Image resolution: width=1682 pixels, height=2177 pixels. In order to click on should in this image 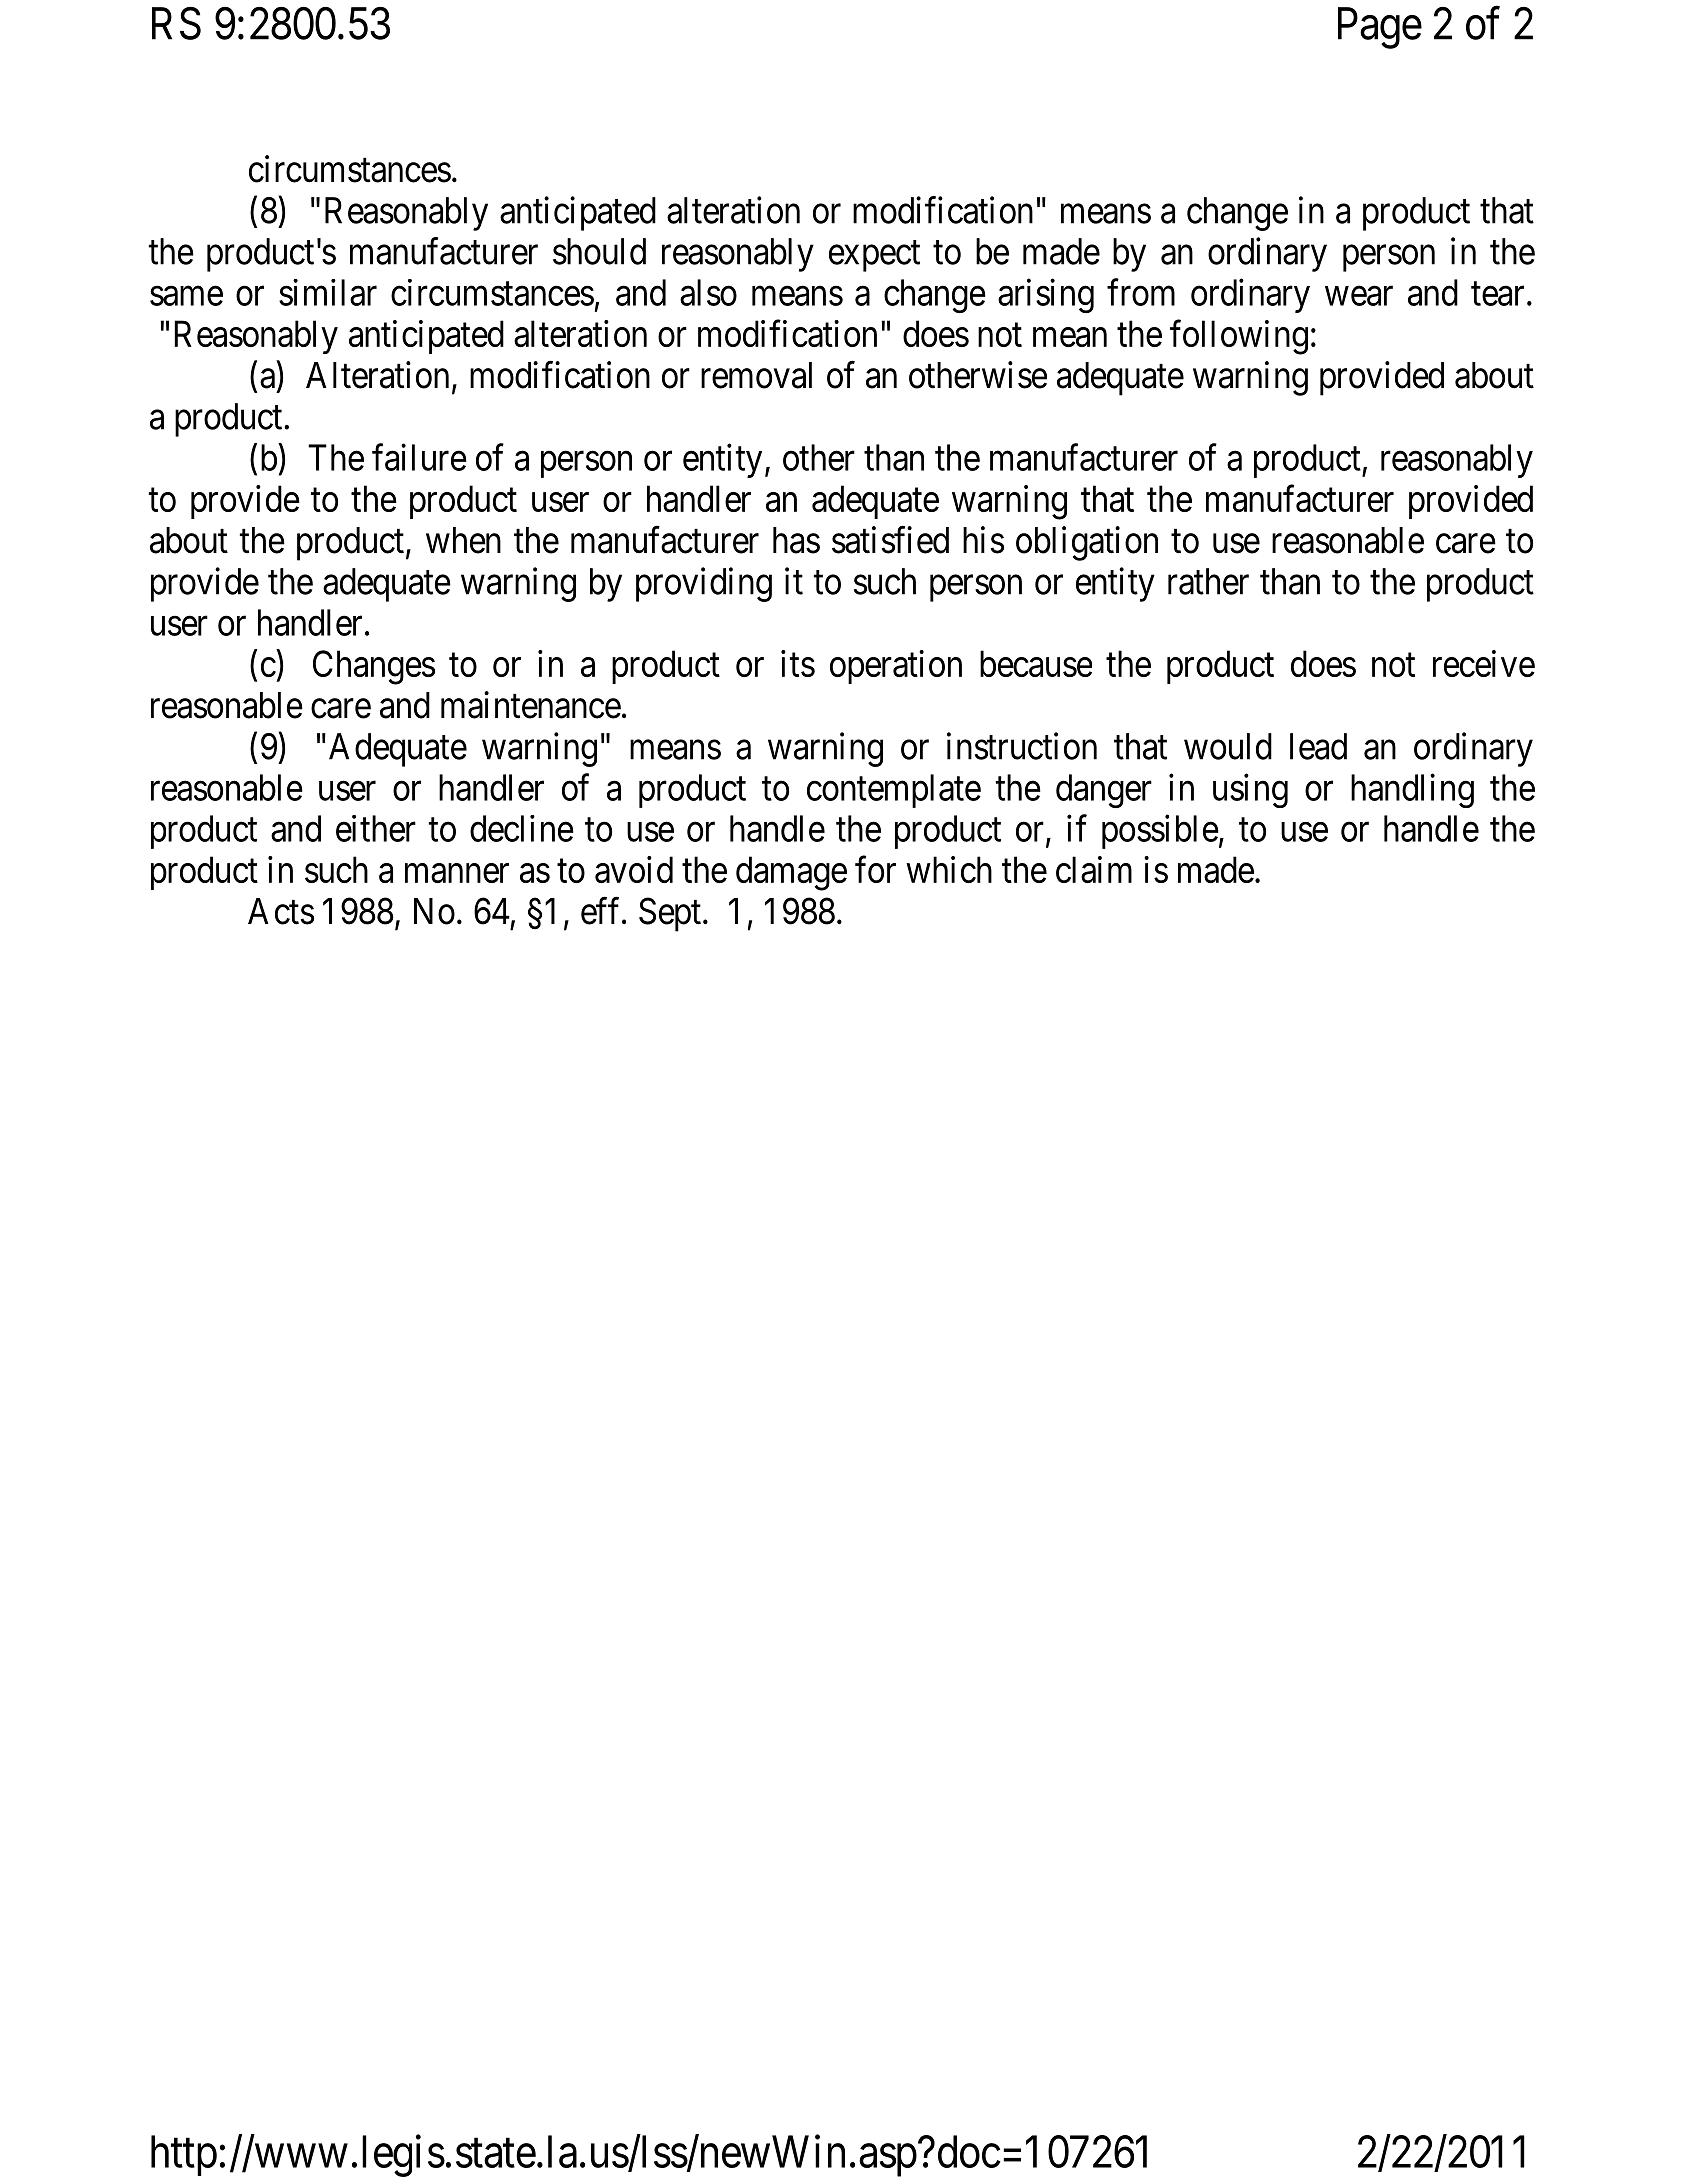, I will do `click(599, 251)`.
